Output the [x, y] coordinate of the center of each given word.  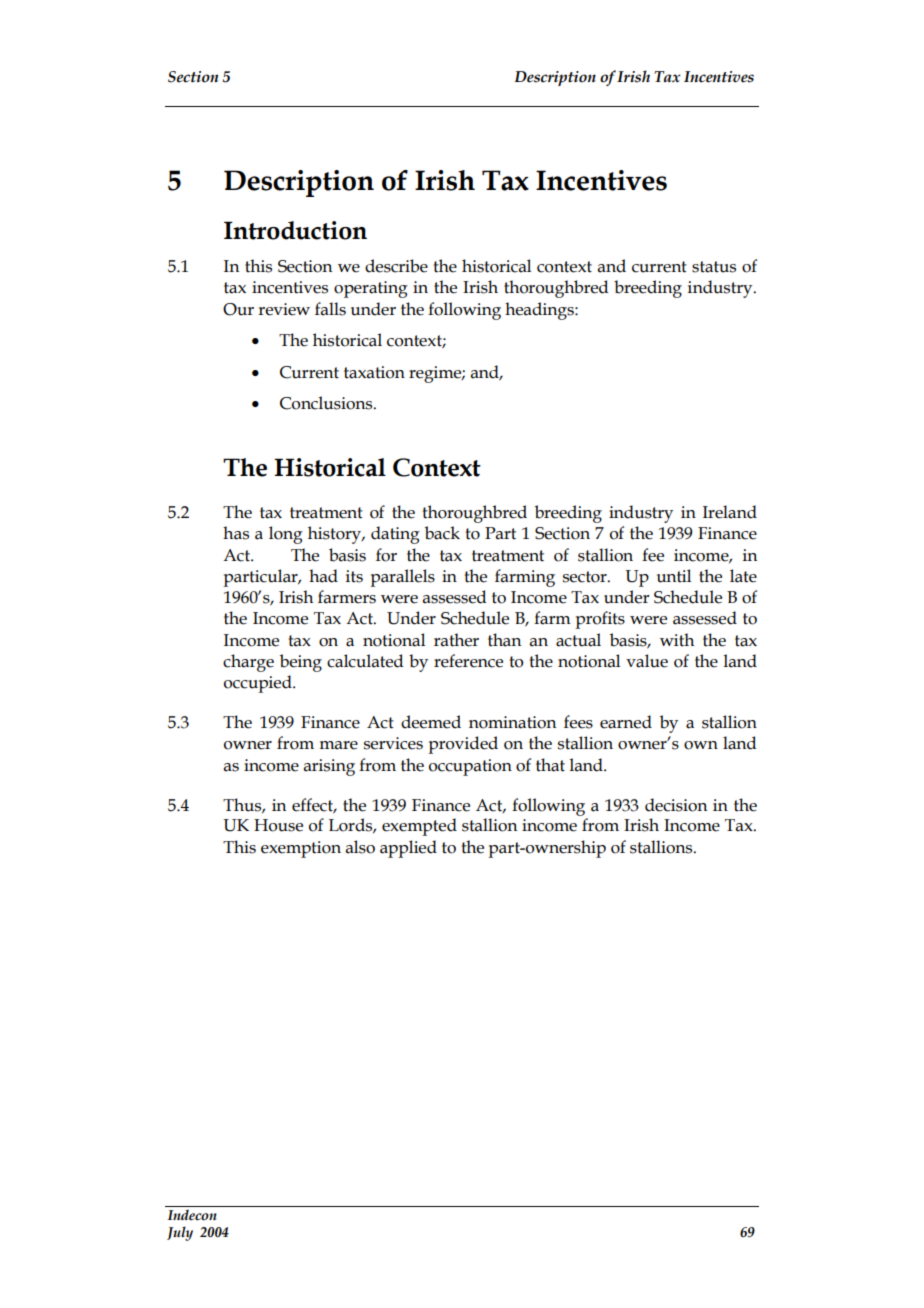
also [360, 847]
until [674, 576]
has [236, 533]
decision [676, 805]
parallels [402, 578]
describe [396, 266]
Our [238, 309]
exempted [419, 827]
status [714, 267]
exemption [301, 849]
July [180, 1233]
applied [408, 849]
